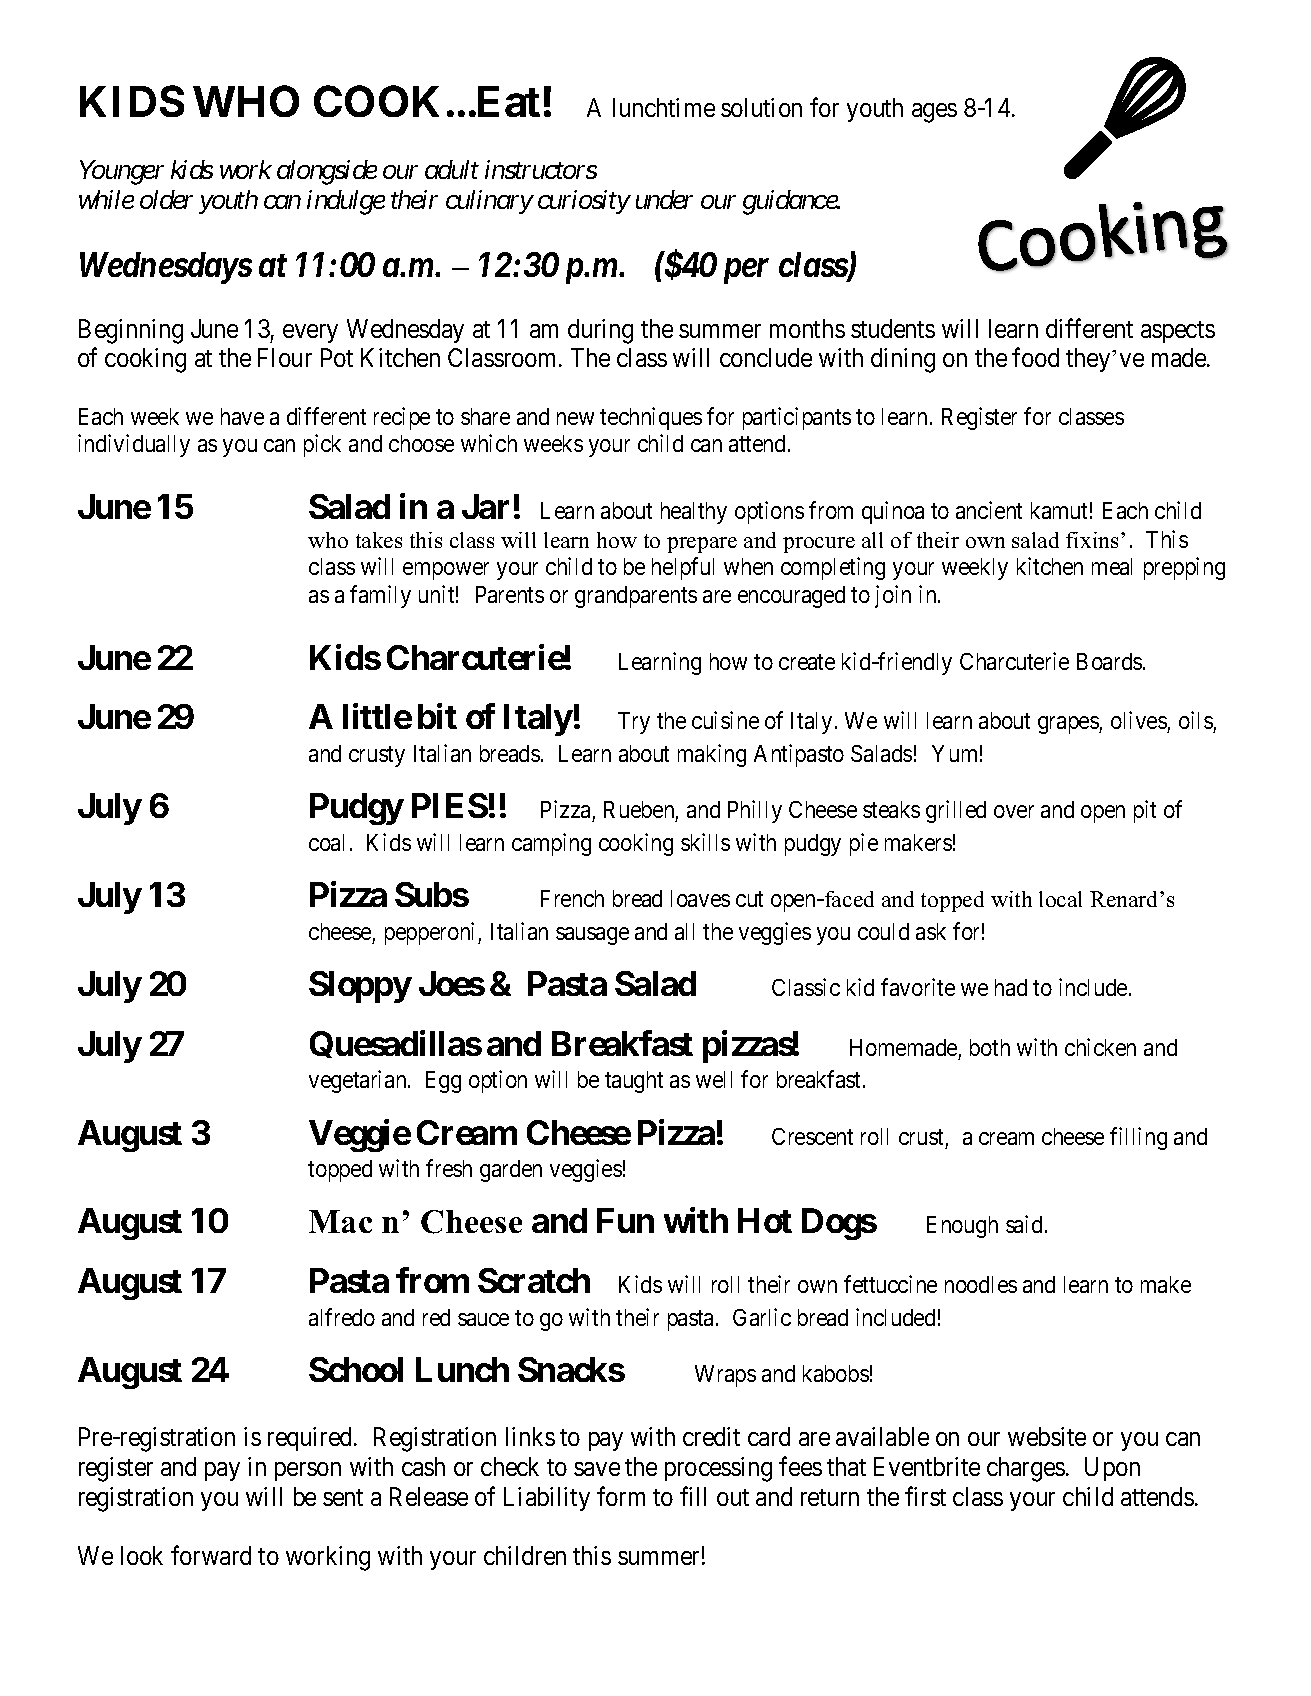 The image size is (1311, 1696). Describe the element at coordinates (934, 113) in the image. I see `ages` at that location.
